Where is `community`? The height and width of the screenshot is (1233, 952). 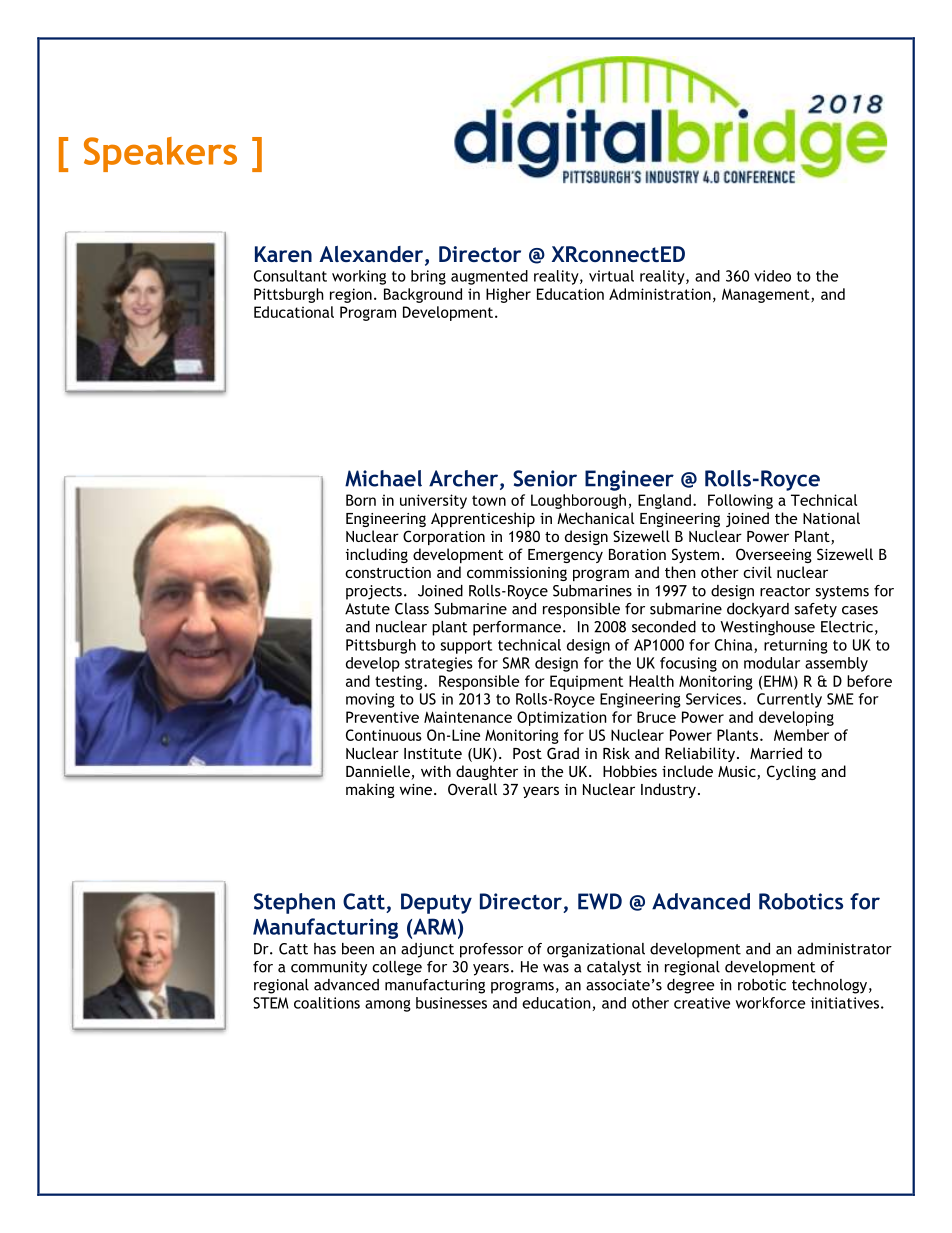 community is located at coordinates (329, 968).
